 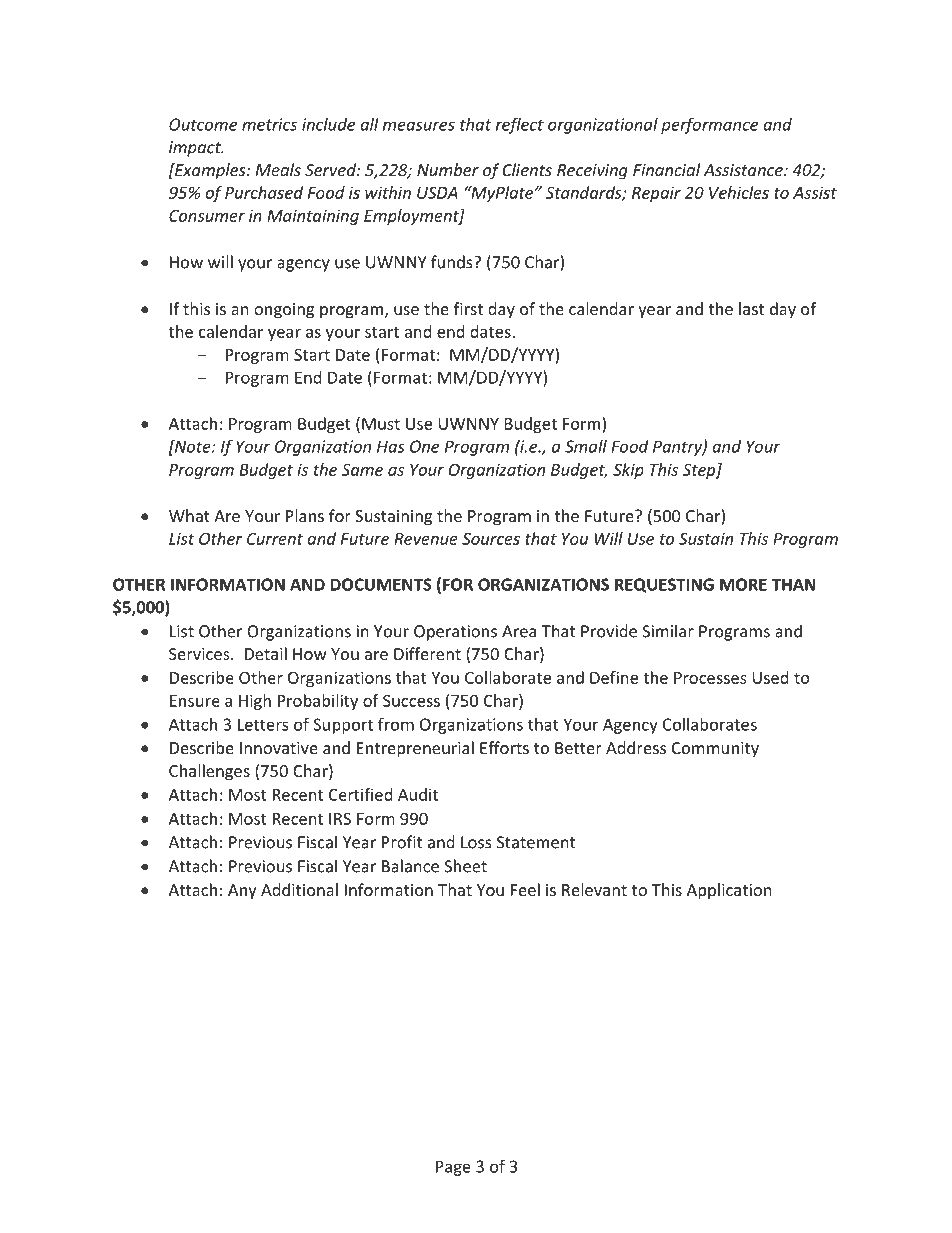 What do you see at coordinates (278, 169) in the screenshot?
I see `Meals` at bounding box center [278, 169].
